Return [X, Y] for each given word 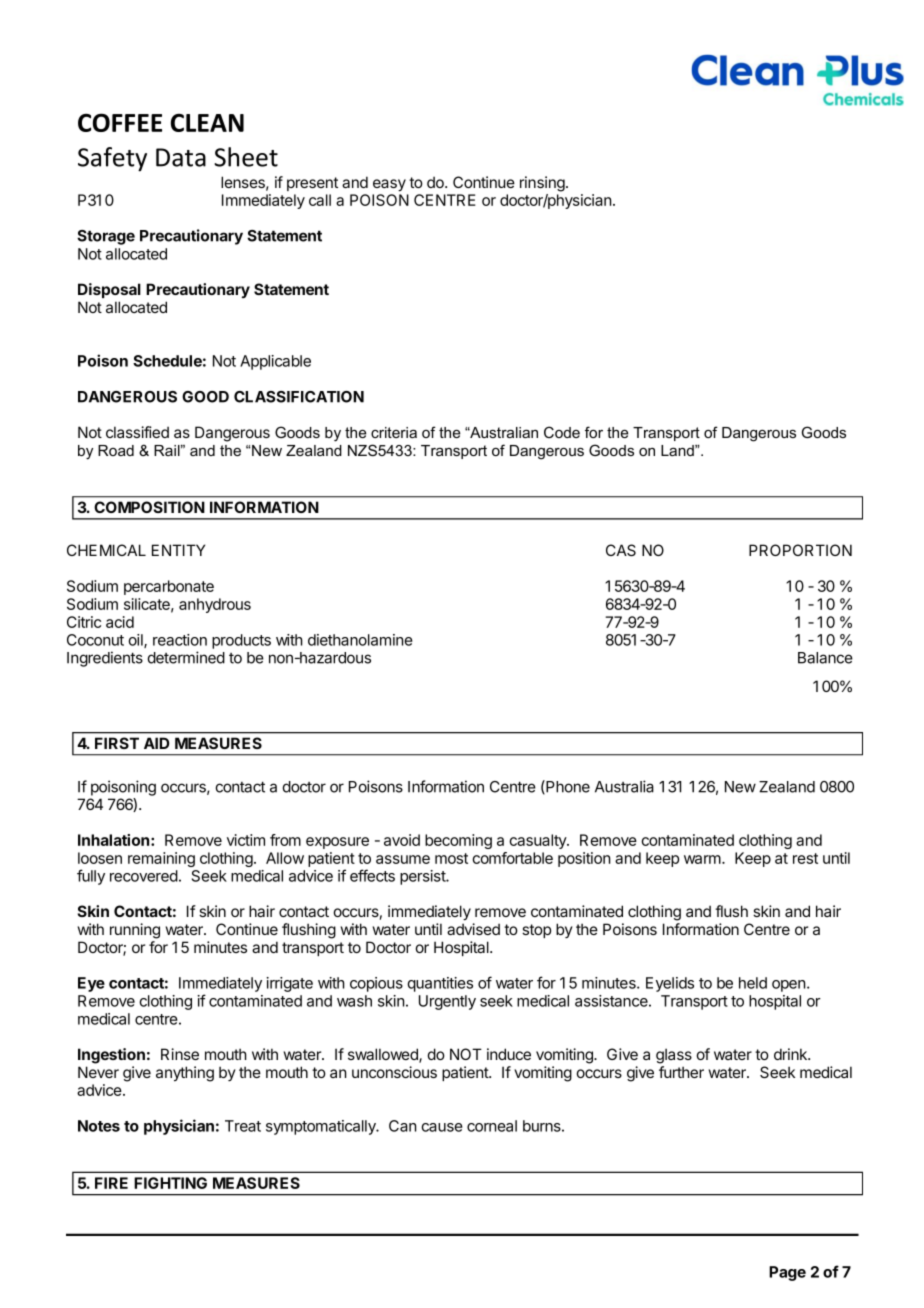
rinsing [543, 184]
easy [389, 185]
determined [186, 657]
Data [181, 157]
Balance [825, 658]
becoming [458, 841]
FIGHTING [170, 1183]
